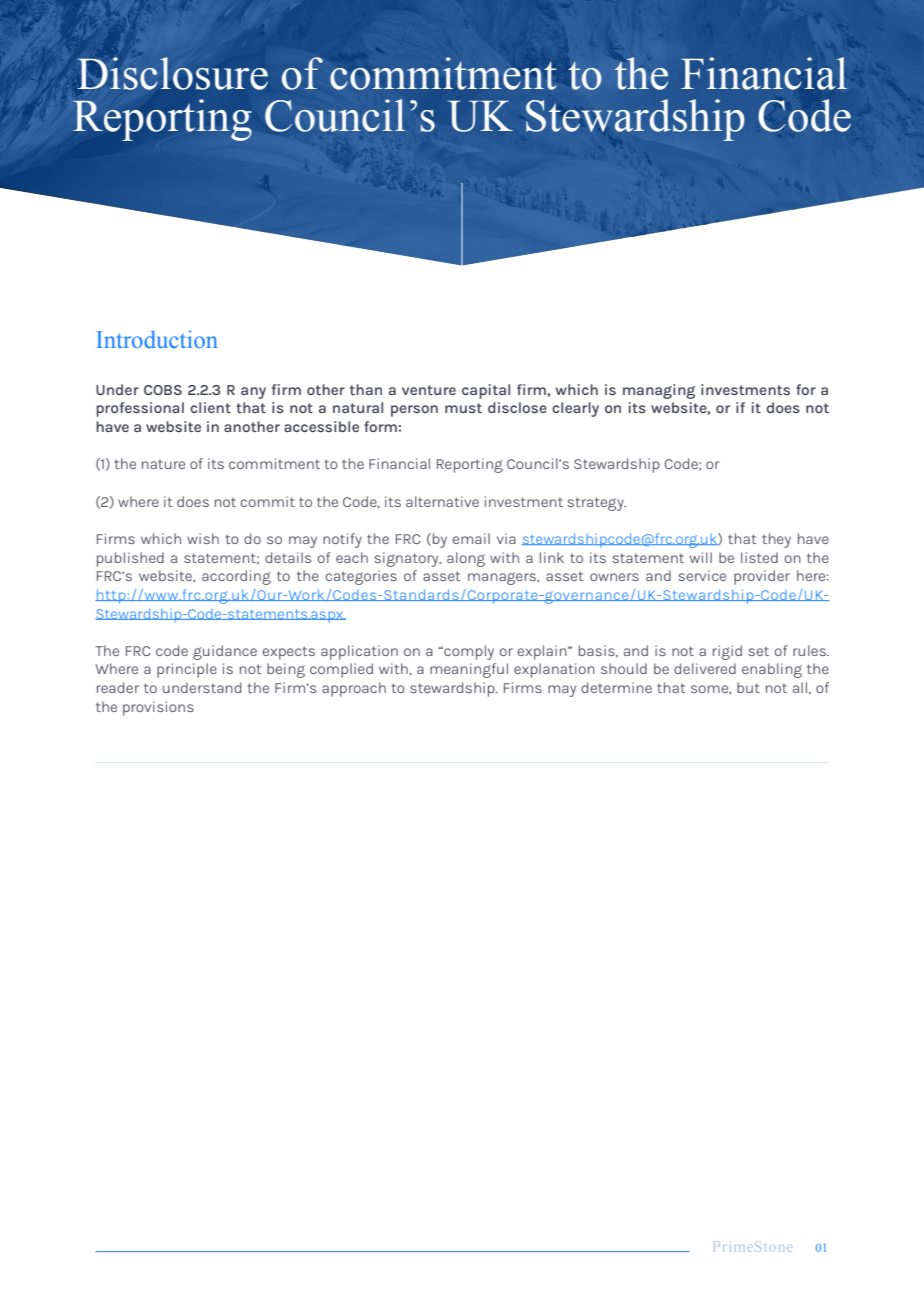 This screenshot has height=1308, width=924. What do you see at coordinates (157, 339) in the screenshot?
I see `Introduction` at bounding box center [157, 339].
